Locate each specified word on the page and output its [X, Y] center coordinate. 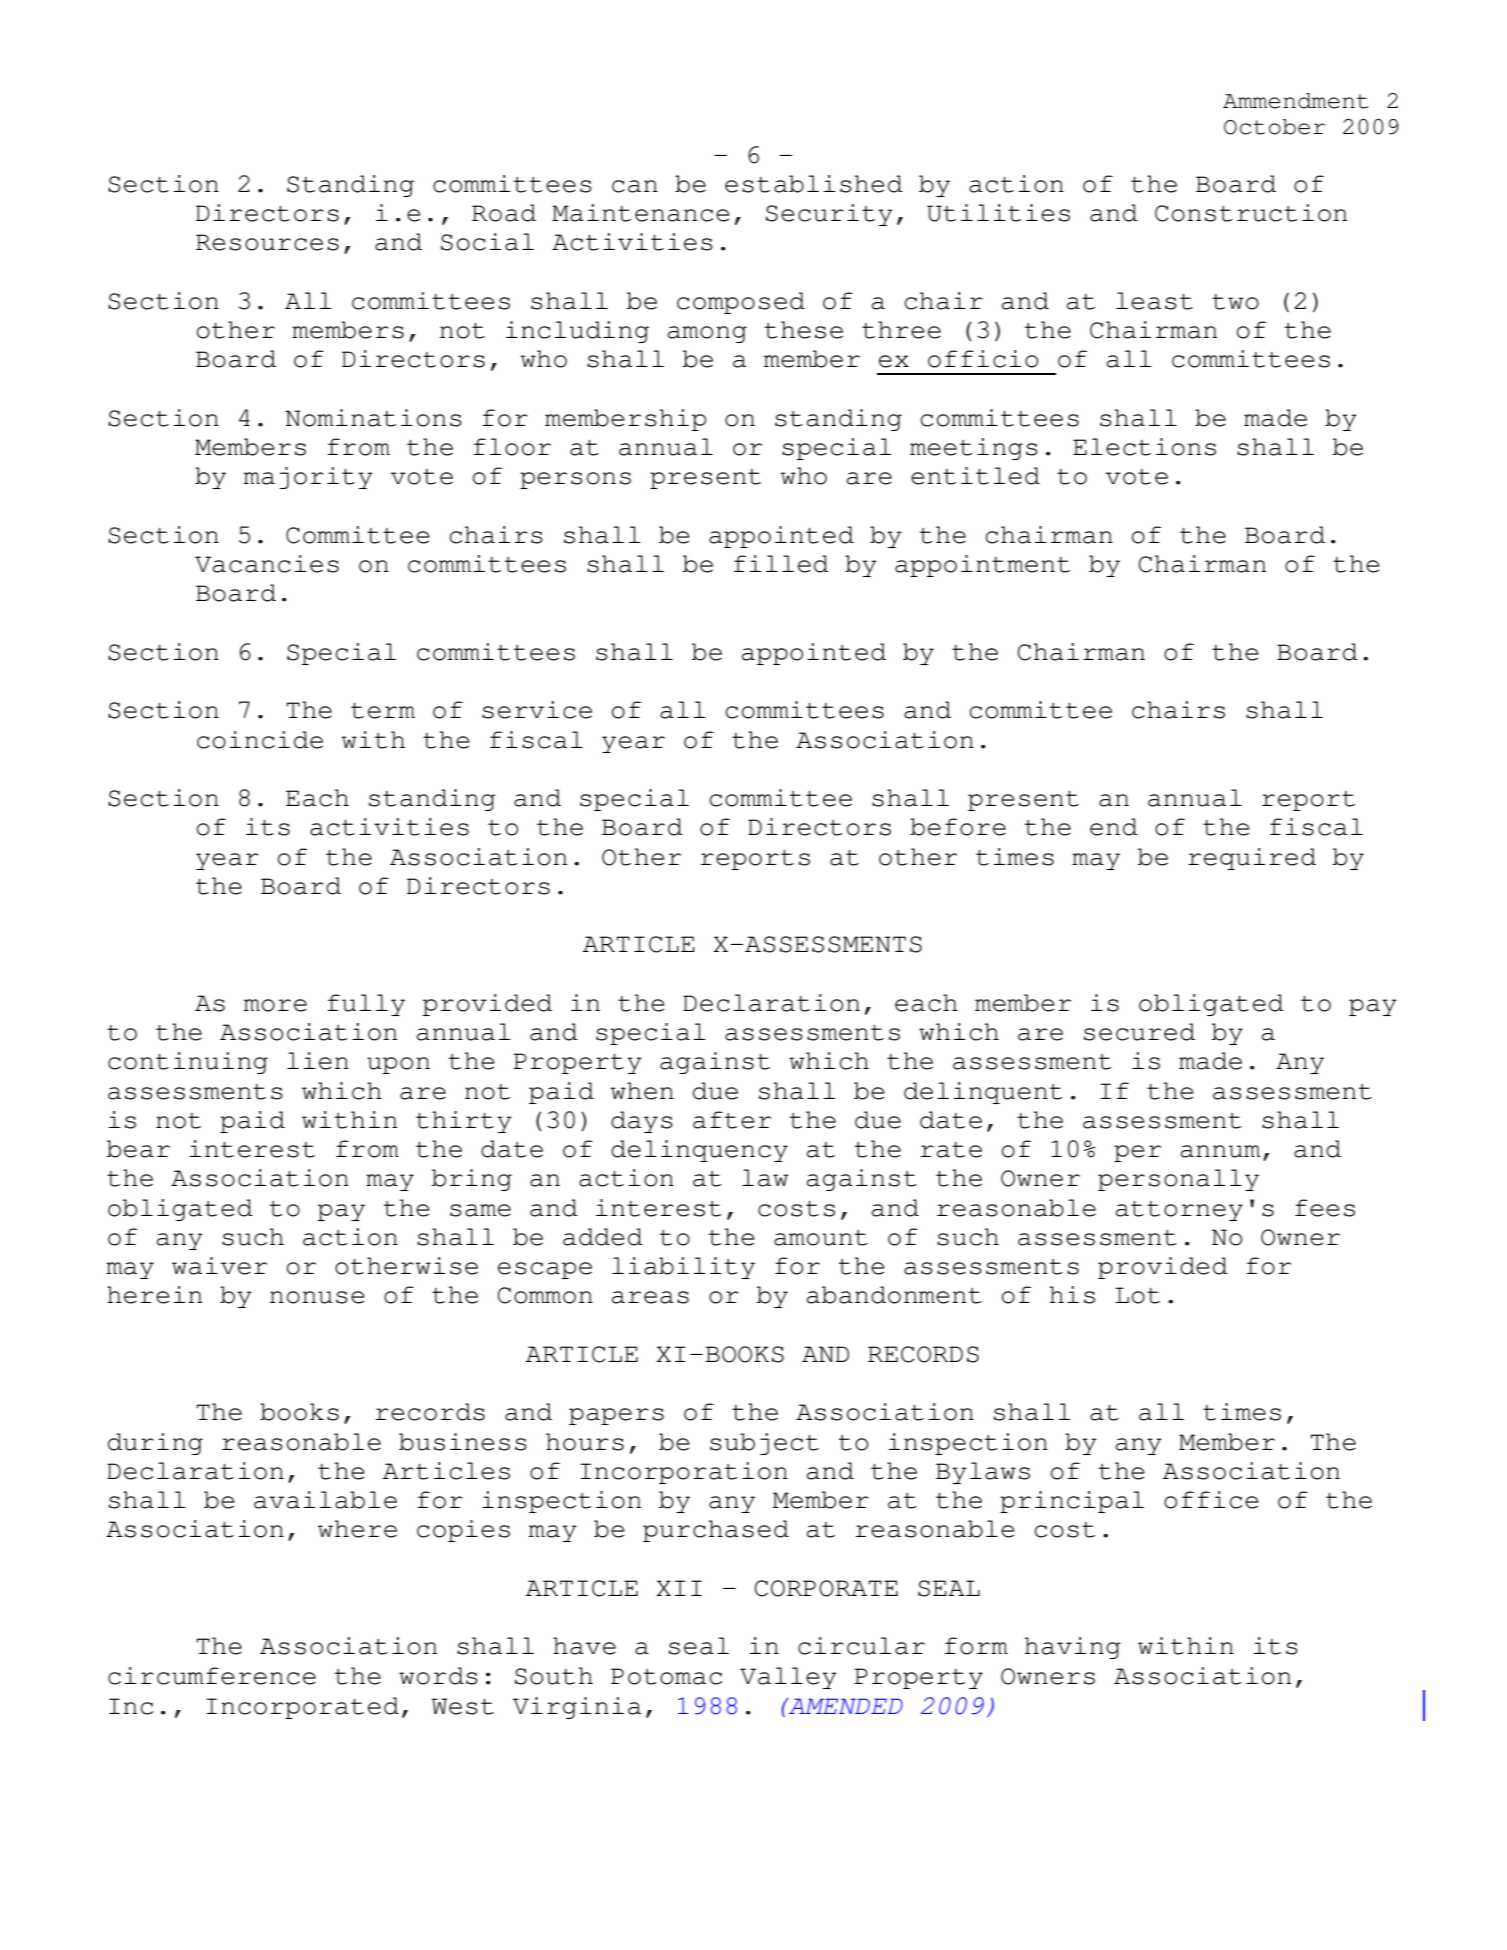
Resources [267, 242]
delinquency [699, 1151]
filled [781, 564]
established [814, 184]
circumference [212, 1676]
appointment [982, 566]
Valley [788, 1678]
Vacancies [267, 564]
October [1274, 127]
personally [1178, 1180]
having [1073, 1648]
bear [138, 1149]
